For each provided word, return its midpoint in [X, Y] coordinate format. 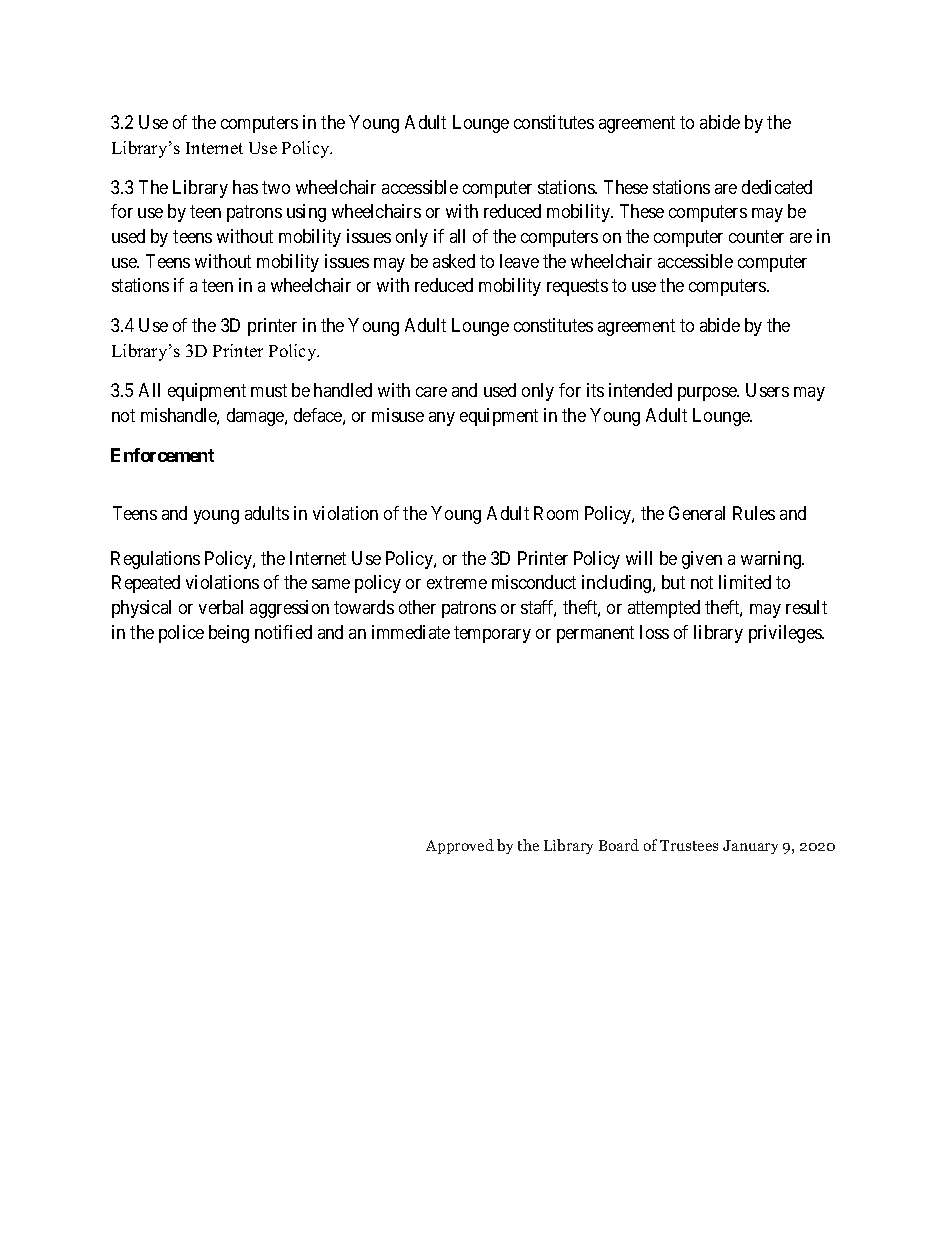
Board [619, 845]
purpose [708, 394]
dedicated [777, 187]
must [269, 390]
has [245, 187]
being [229, 634]
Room [556, 513]
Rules [754, 513]
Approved [460, 846]
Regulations [155, 560]
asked [454, 261]
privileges [786, 634]
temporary [492, 634]
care [431, 392]
